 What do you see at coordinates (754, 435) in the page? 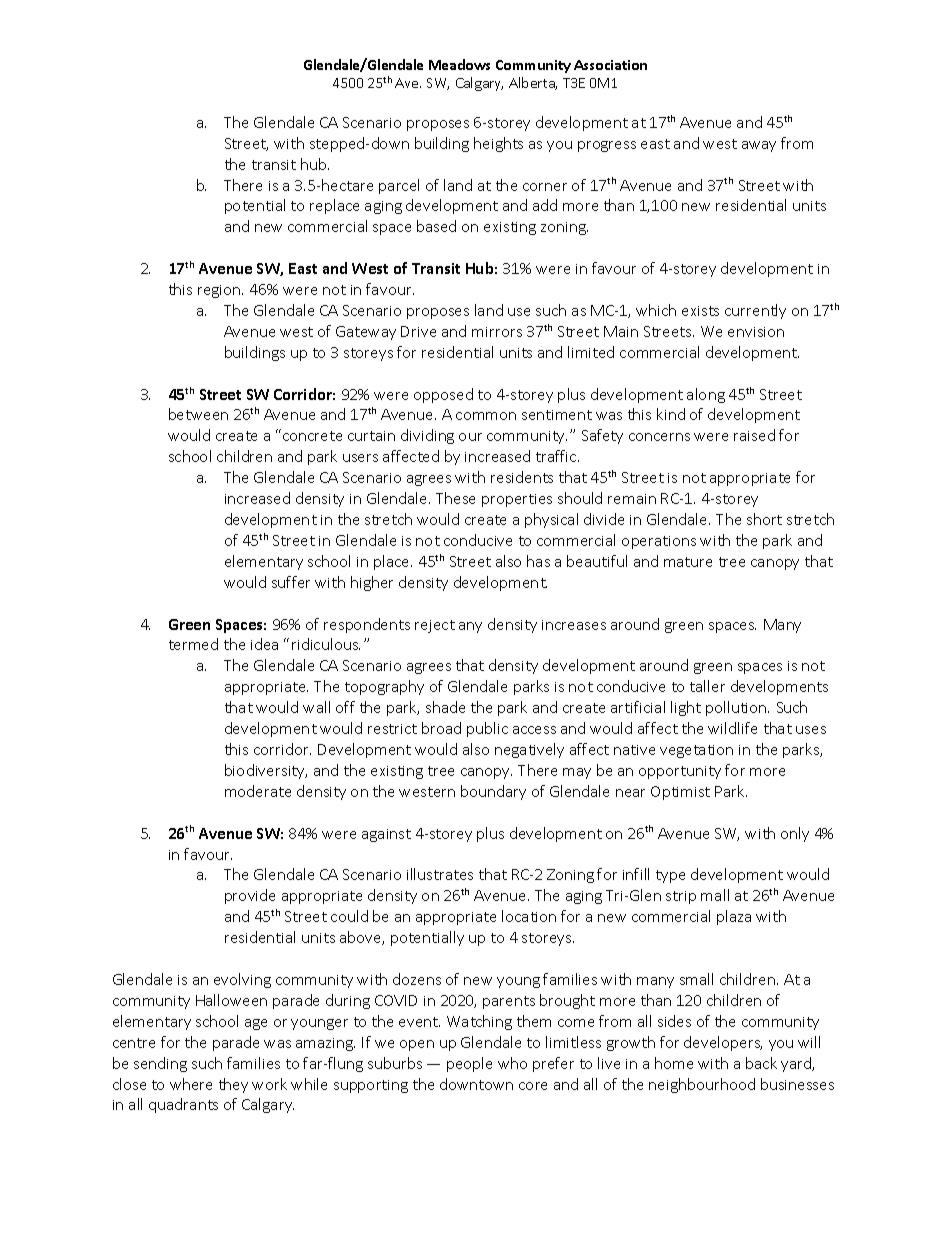
I see `raised` at bounding box center [754, 435].
